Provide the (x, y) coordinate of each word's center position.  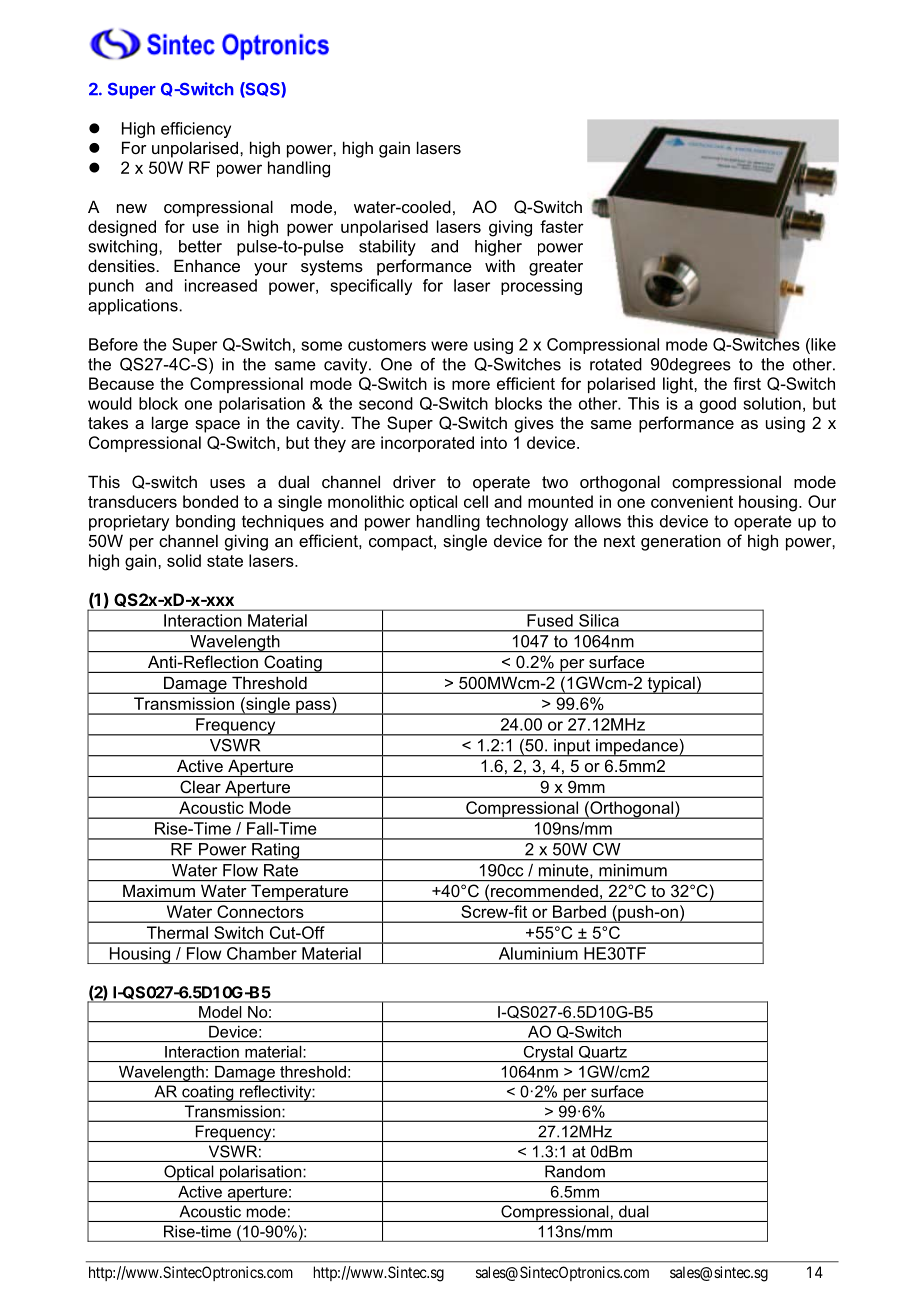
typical (671, 685)
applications (134, 307)
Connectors (260, 911)
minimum (633, 870)
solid (184, 560)
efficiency (196, 130)
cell (476, 501)
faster (562, 226)
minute (565, 870)
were (449, 346)
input (572, 748)
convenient (692, 501)
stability (387, 248)
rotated (616, 364)
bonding (205, 523)
